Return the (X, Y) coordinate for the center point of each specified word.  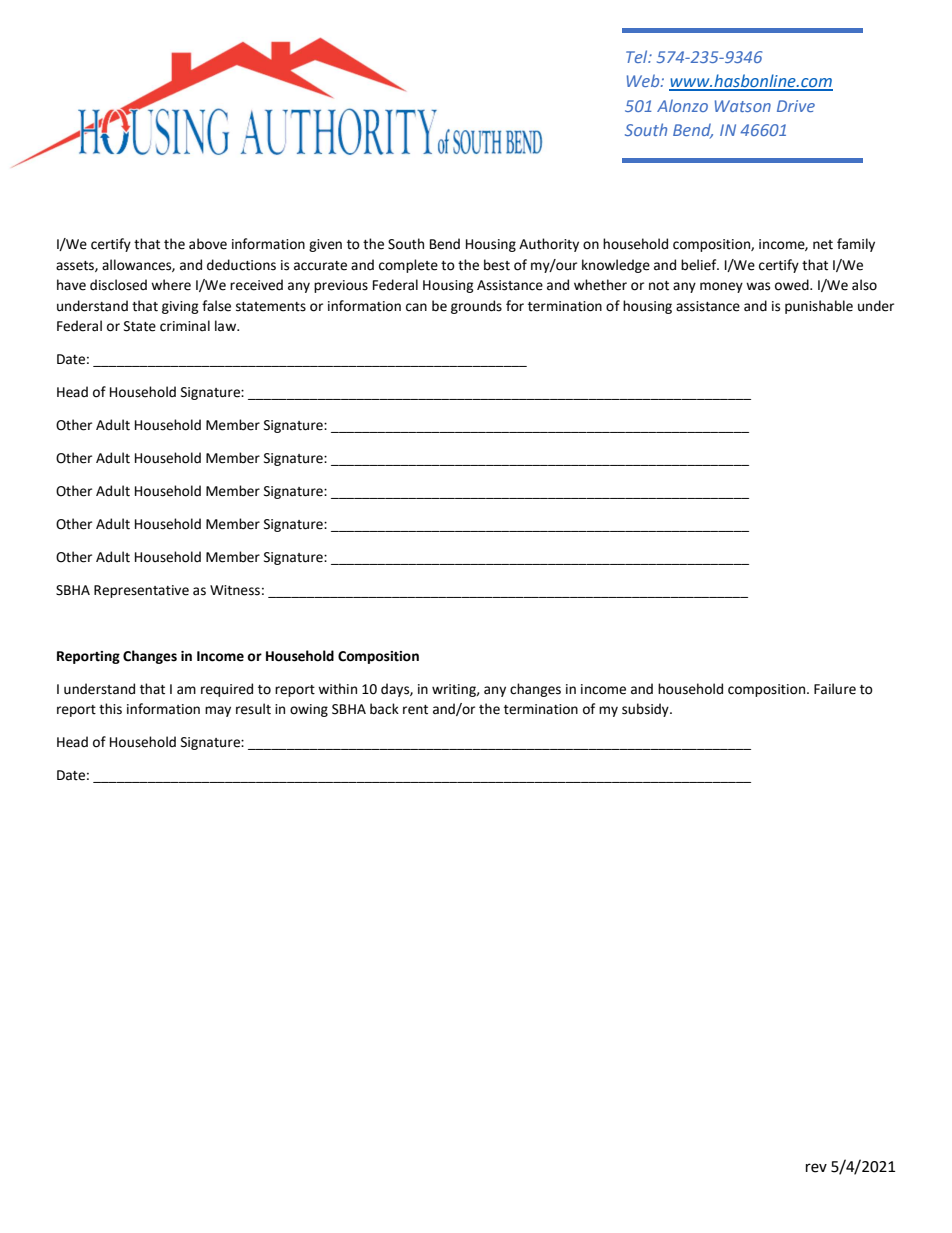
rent (415, 710)
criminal (185, 326)
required (227, 690)
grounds (476, 307)
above (208, 244)
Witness (235, 590)
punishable (819, 307)
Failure (835, 689)
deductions (241, 265)
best (497, 265)
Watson (743, 106)
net (823, 245)
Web (644, 80)
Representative (141, 591)
